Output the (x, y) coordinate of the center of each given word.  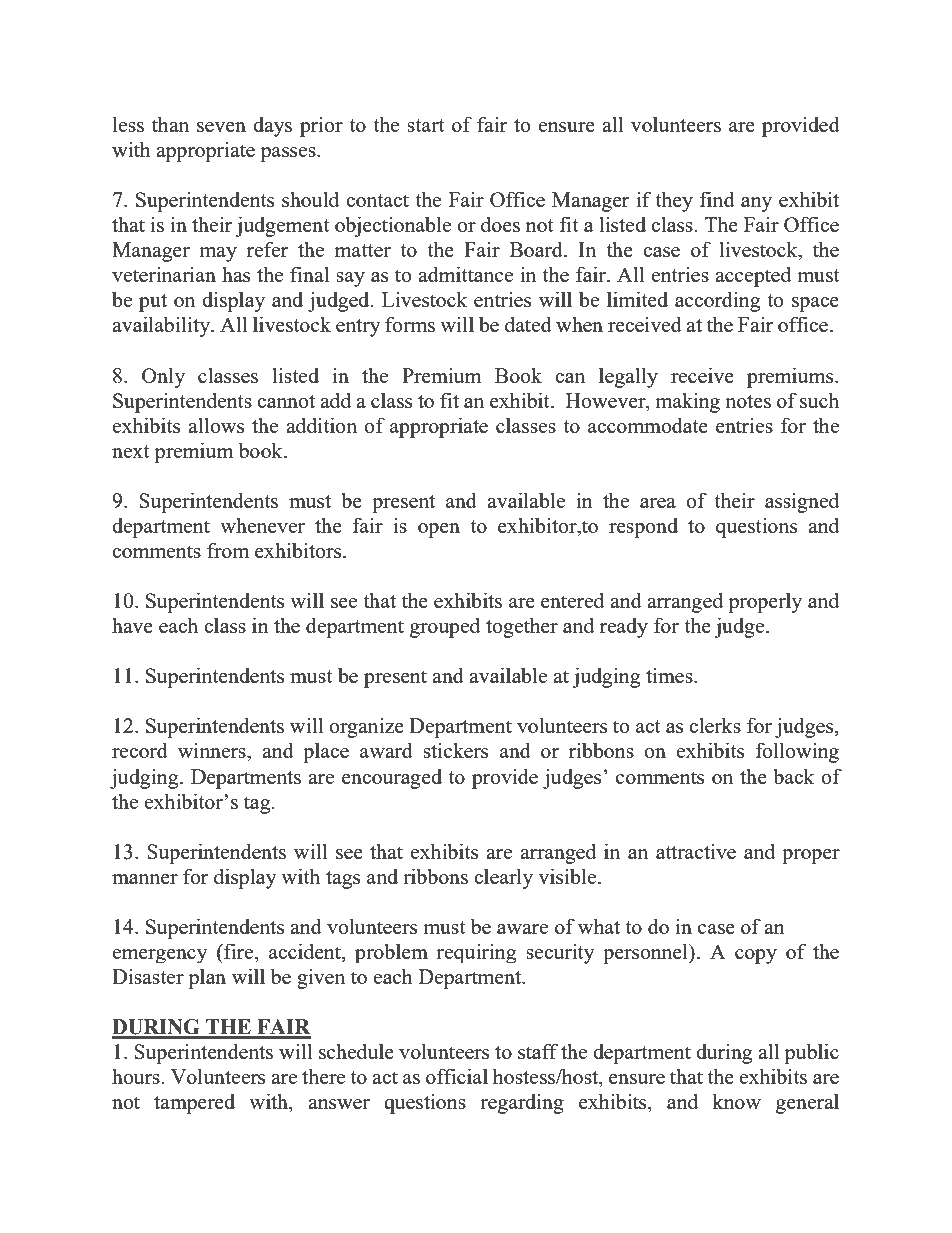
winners (213, 750)
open (439, 530)
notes (748, 401)
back (793, 776)
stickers (455, 750)
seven (221, 127)
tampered (194, 1103)
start (426, 125)
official (457, 1076)
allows (216, 425)
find (717, 199)
